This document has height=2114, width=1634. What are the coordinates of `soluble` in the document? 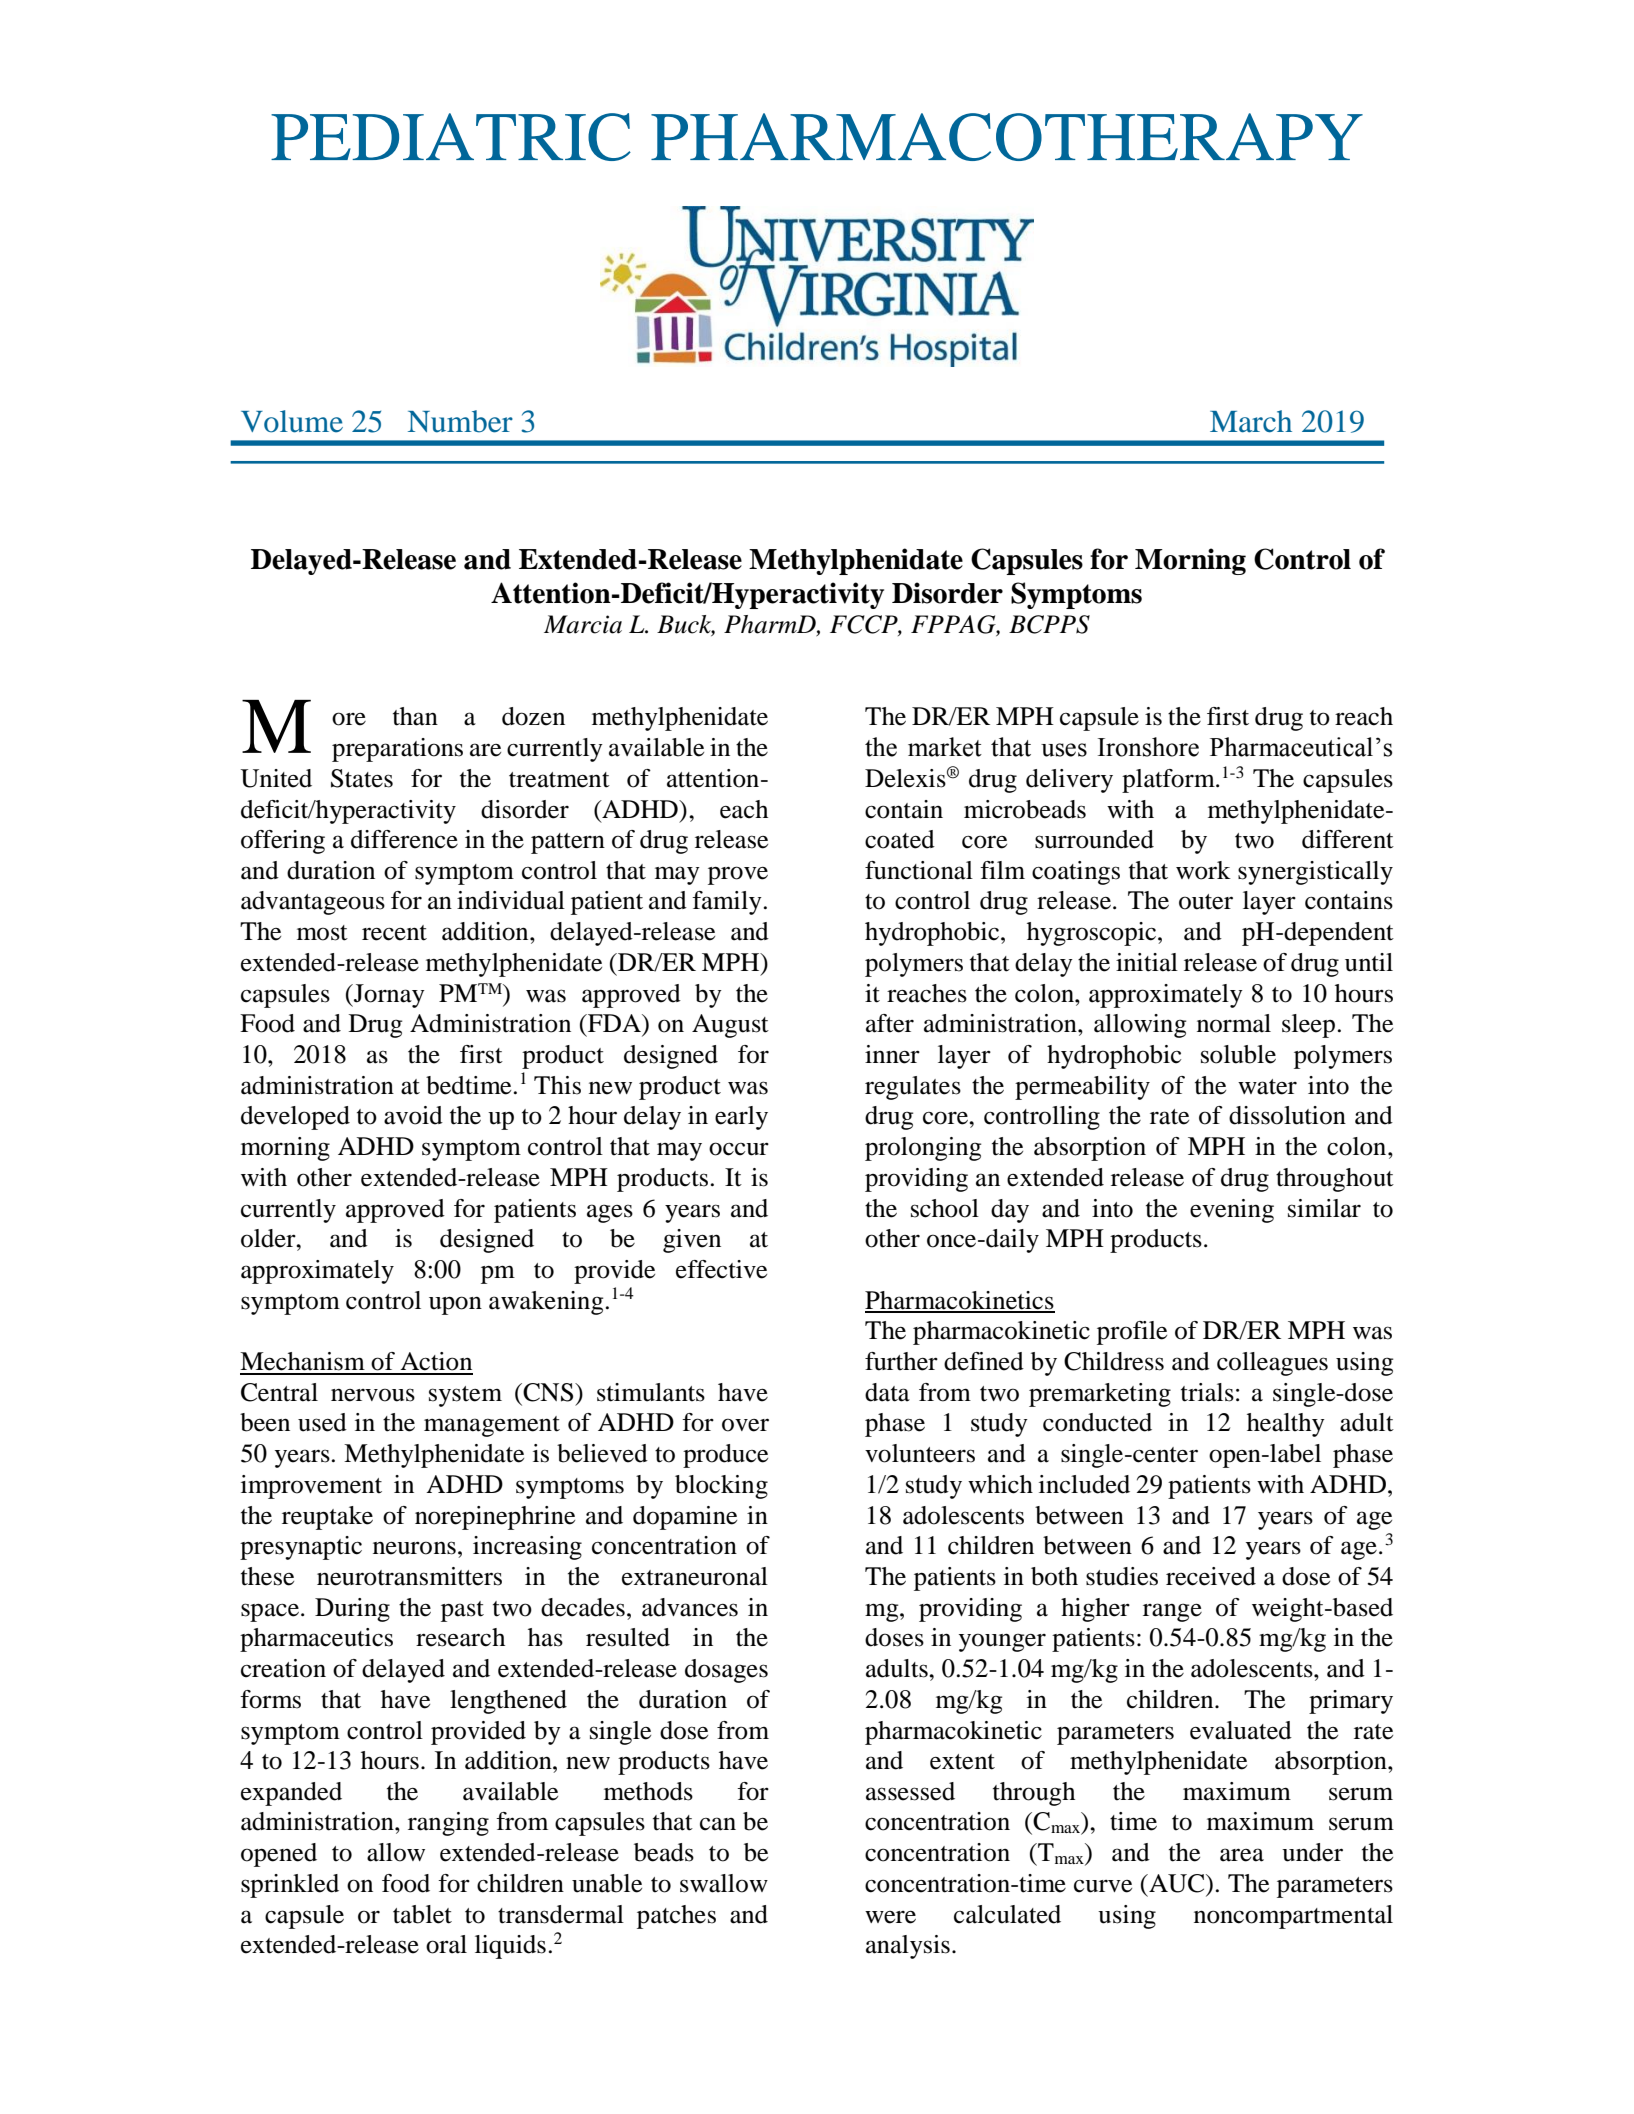 It's located at (1238, 1054).
